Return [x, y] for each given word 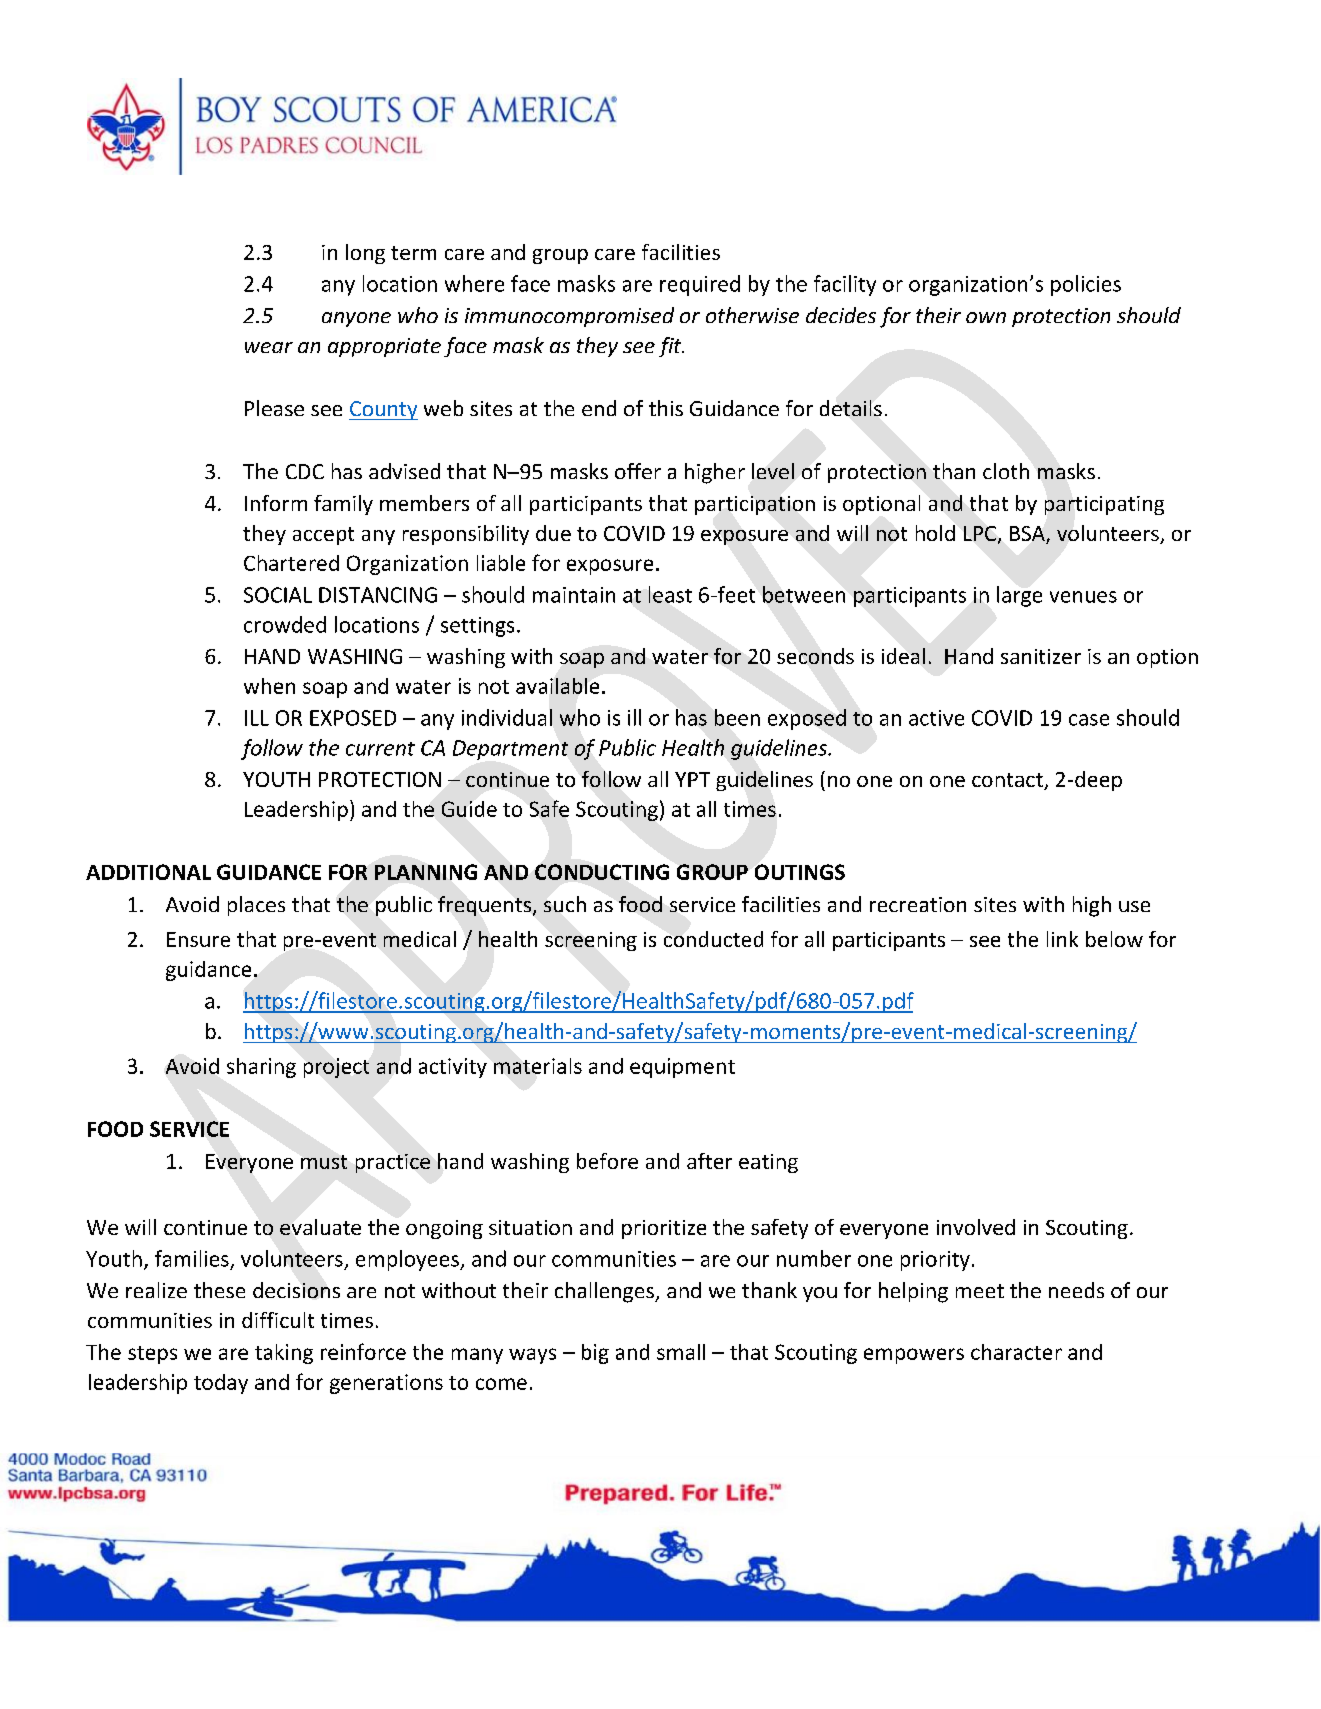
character [1016, 1352]
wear [269, 347]
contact [1008, 781]
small [681, 1352]
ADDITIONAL [148, 872]
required [700, 285]
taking [284, 1354]
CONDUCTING [602, 872]
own [986, 317]
